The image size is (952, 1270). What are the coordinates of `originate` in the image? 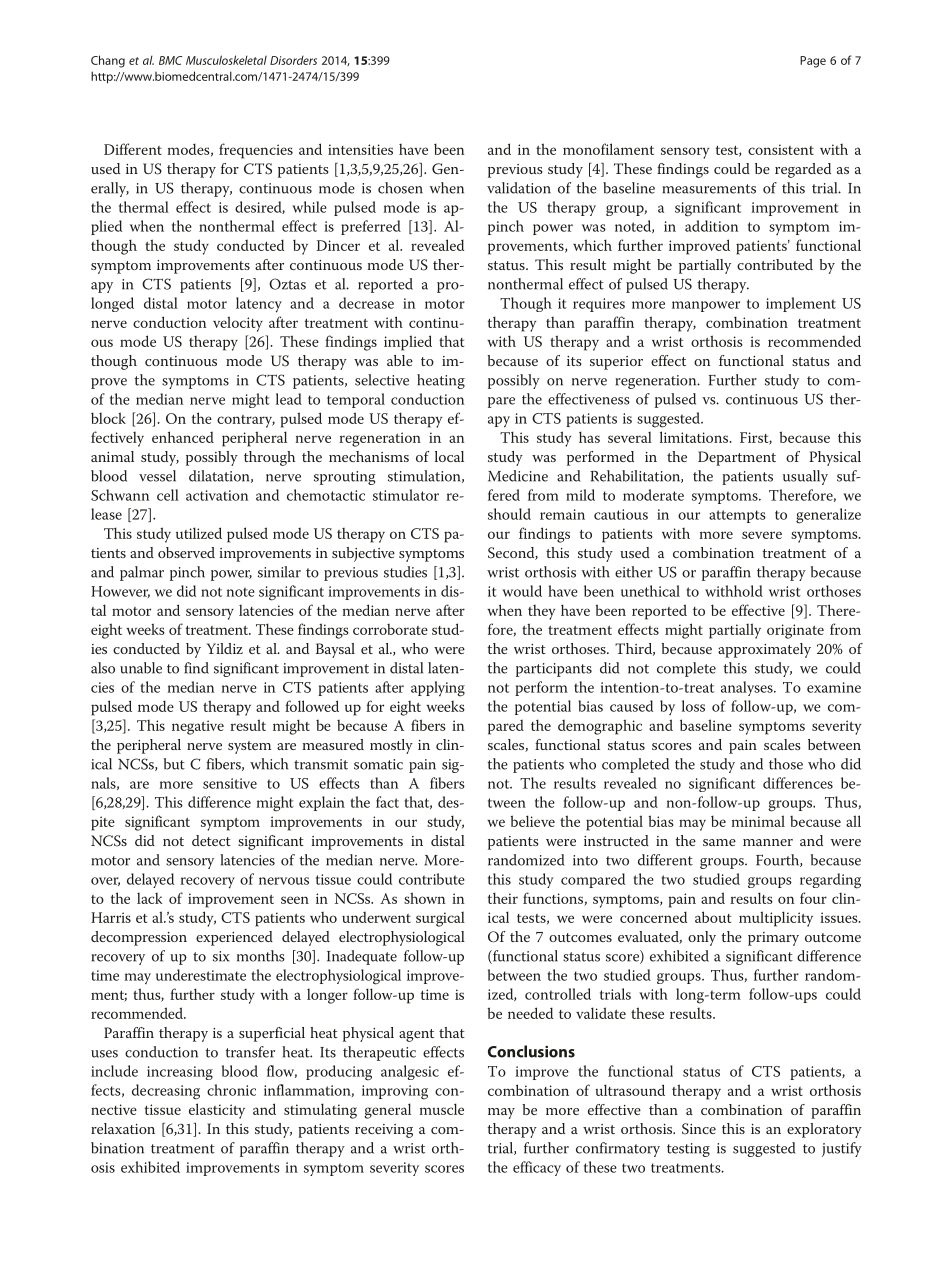 It's located at (795, 631).
